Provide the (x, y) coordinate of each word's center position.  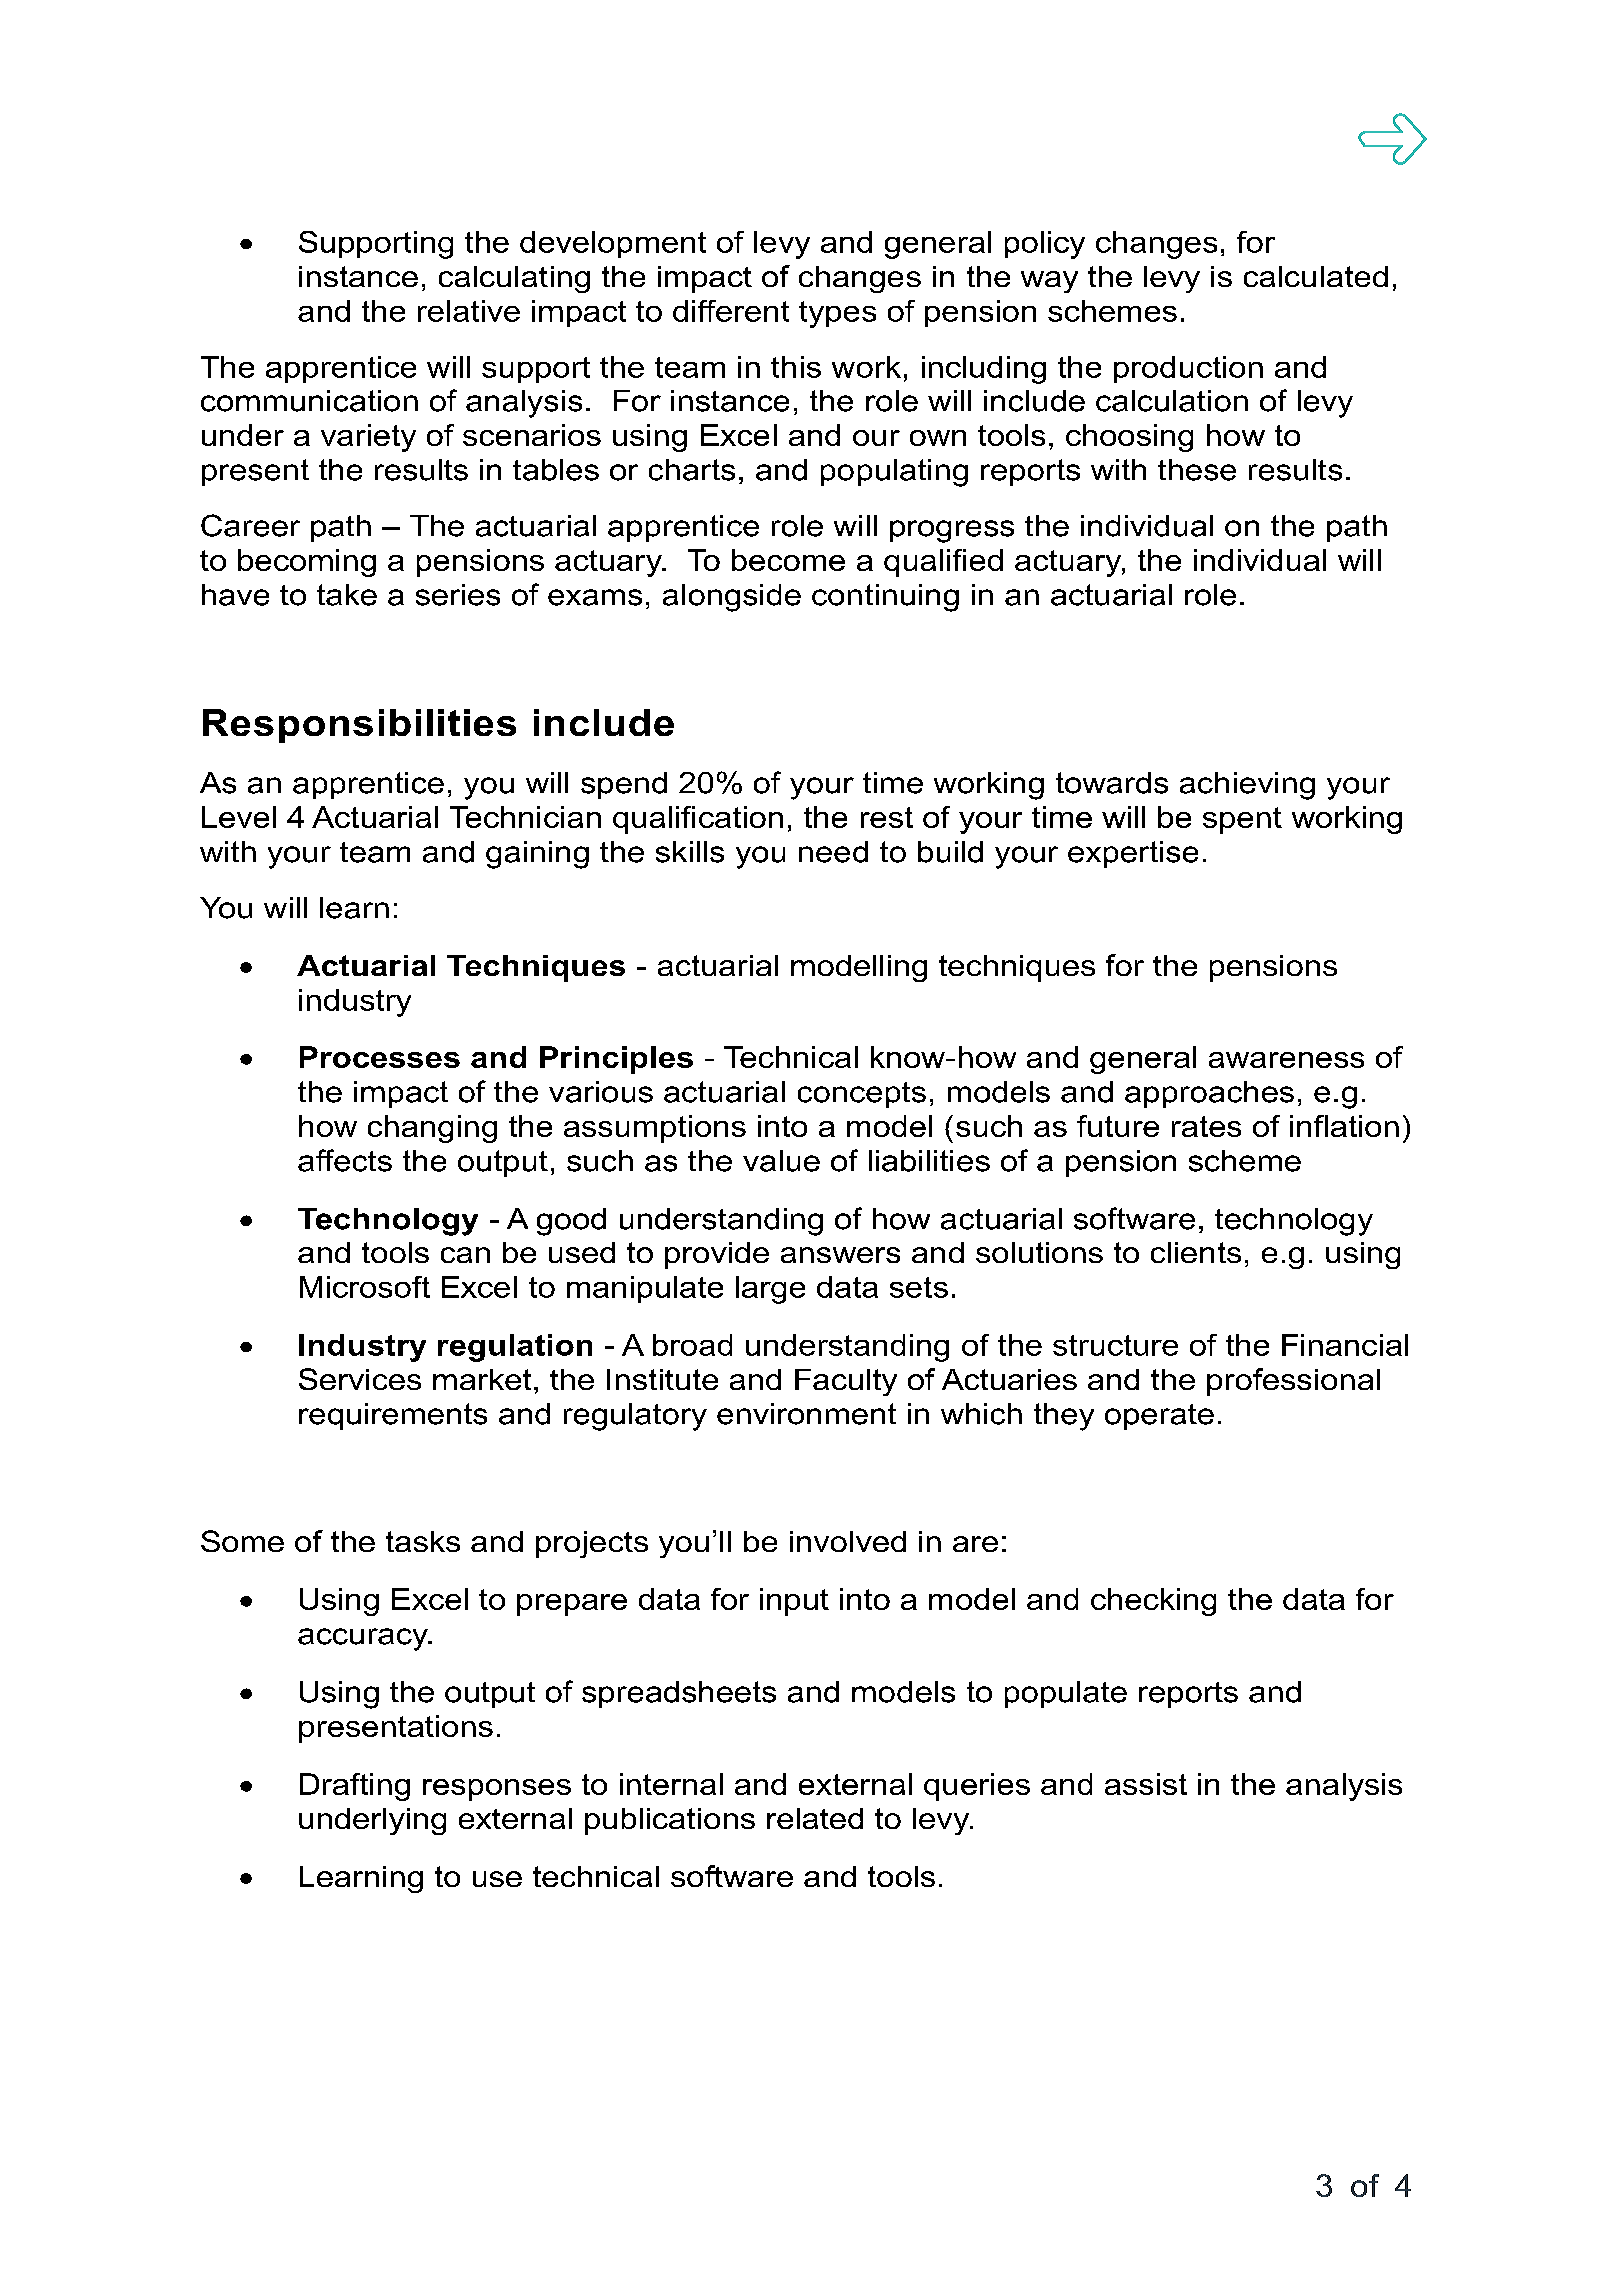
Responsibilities (359, 726)
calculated (1316, 276)
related (815, 1818)
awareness (1286, 1060)
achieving (1247, 786)
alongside (732, 598)
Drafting (355, 1787)
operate (1159, 1417)
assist (1146, 1784)
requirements (393, 1416)
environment (806, 1414)
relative (469, 311)
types (837, 314)
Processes (380, 1057)
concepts (862, 1095)
